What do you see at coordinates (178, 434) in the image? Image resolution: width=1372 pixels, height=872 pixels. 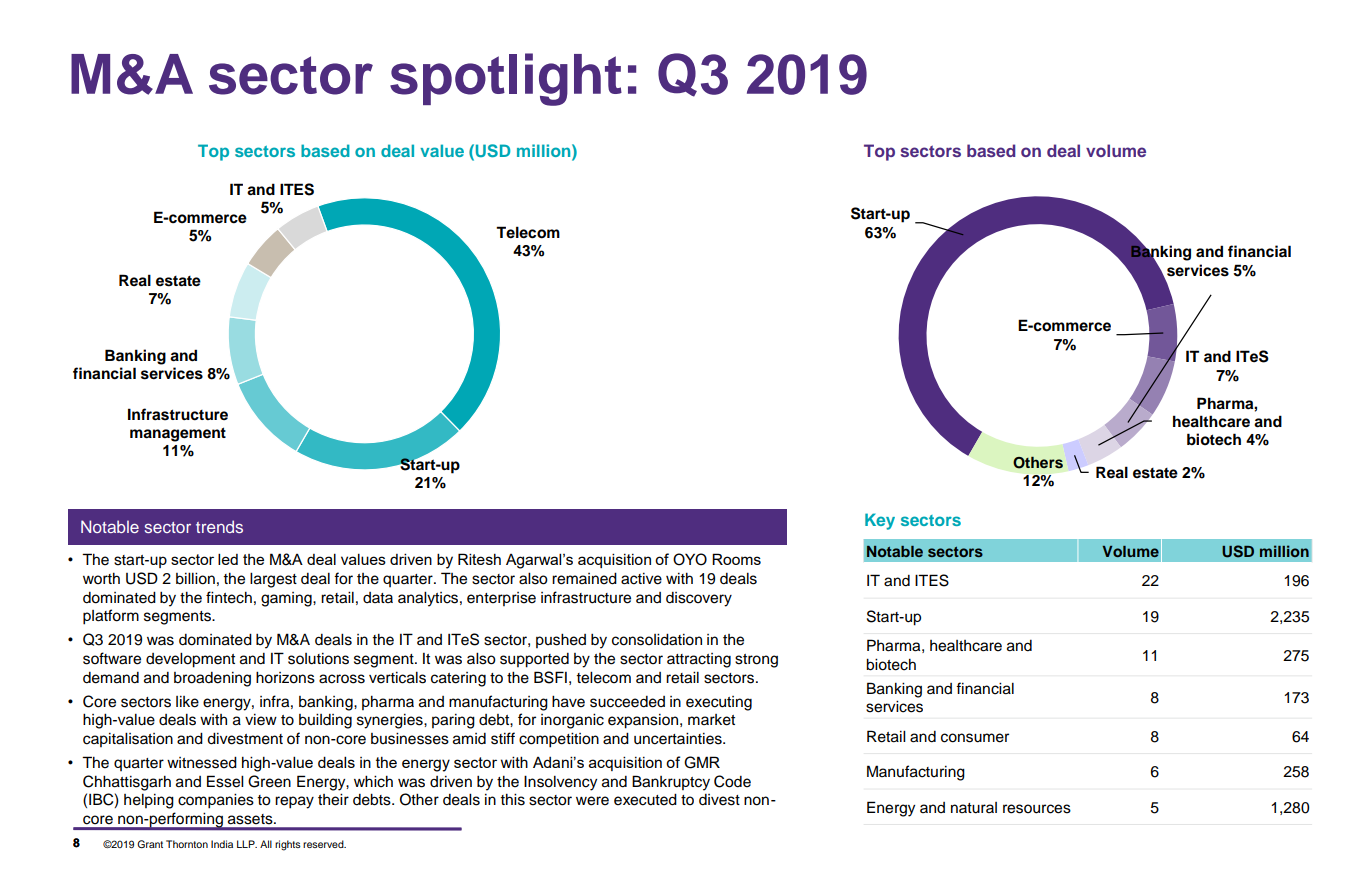 I see `management` at bounding box center [178, 434].
